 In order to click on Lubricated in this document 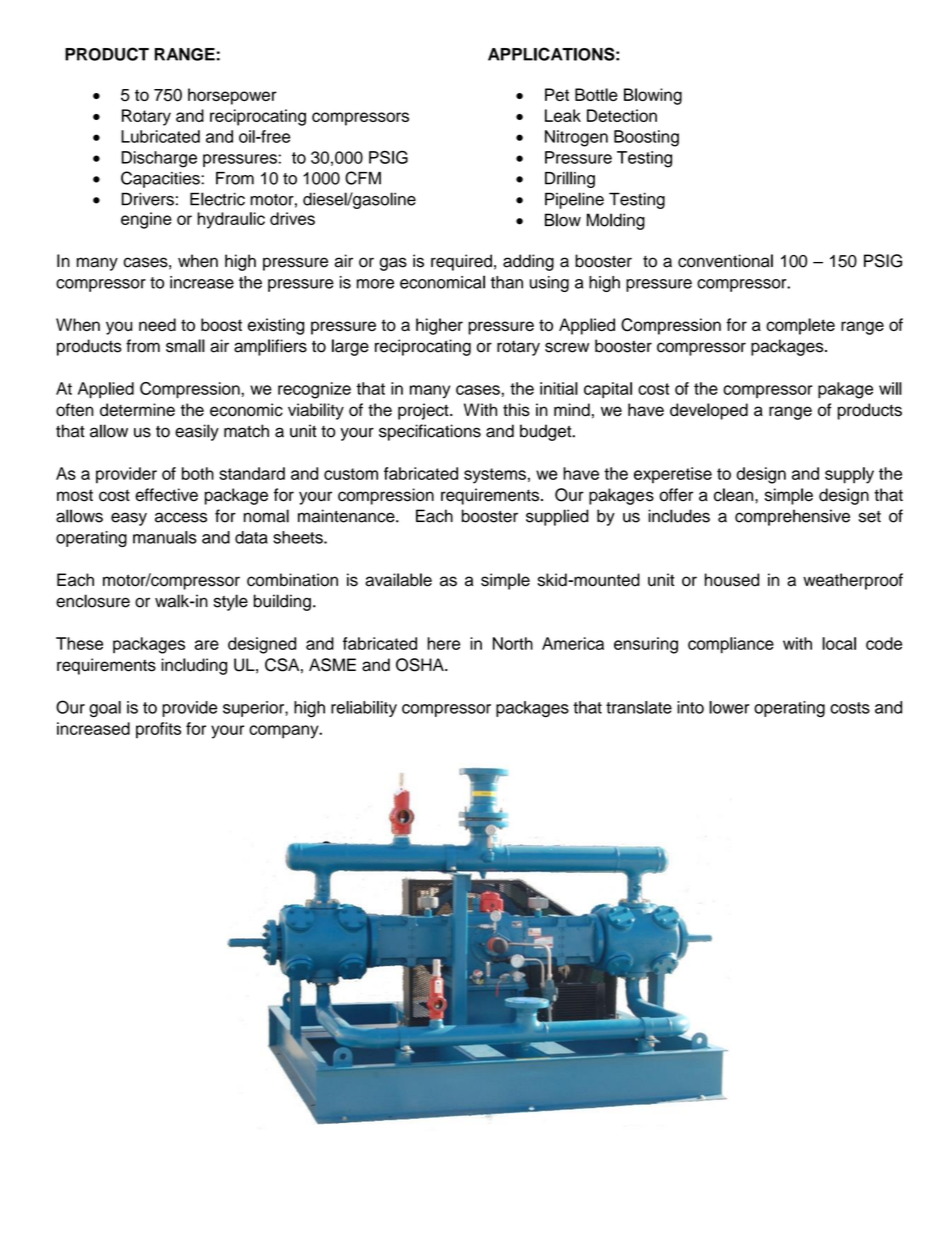, I will do `click(160, 136)`.
